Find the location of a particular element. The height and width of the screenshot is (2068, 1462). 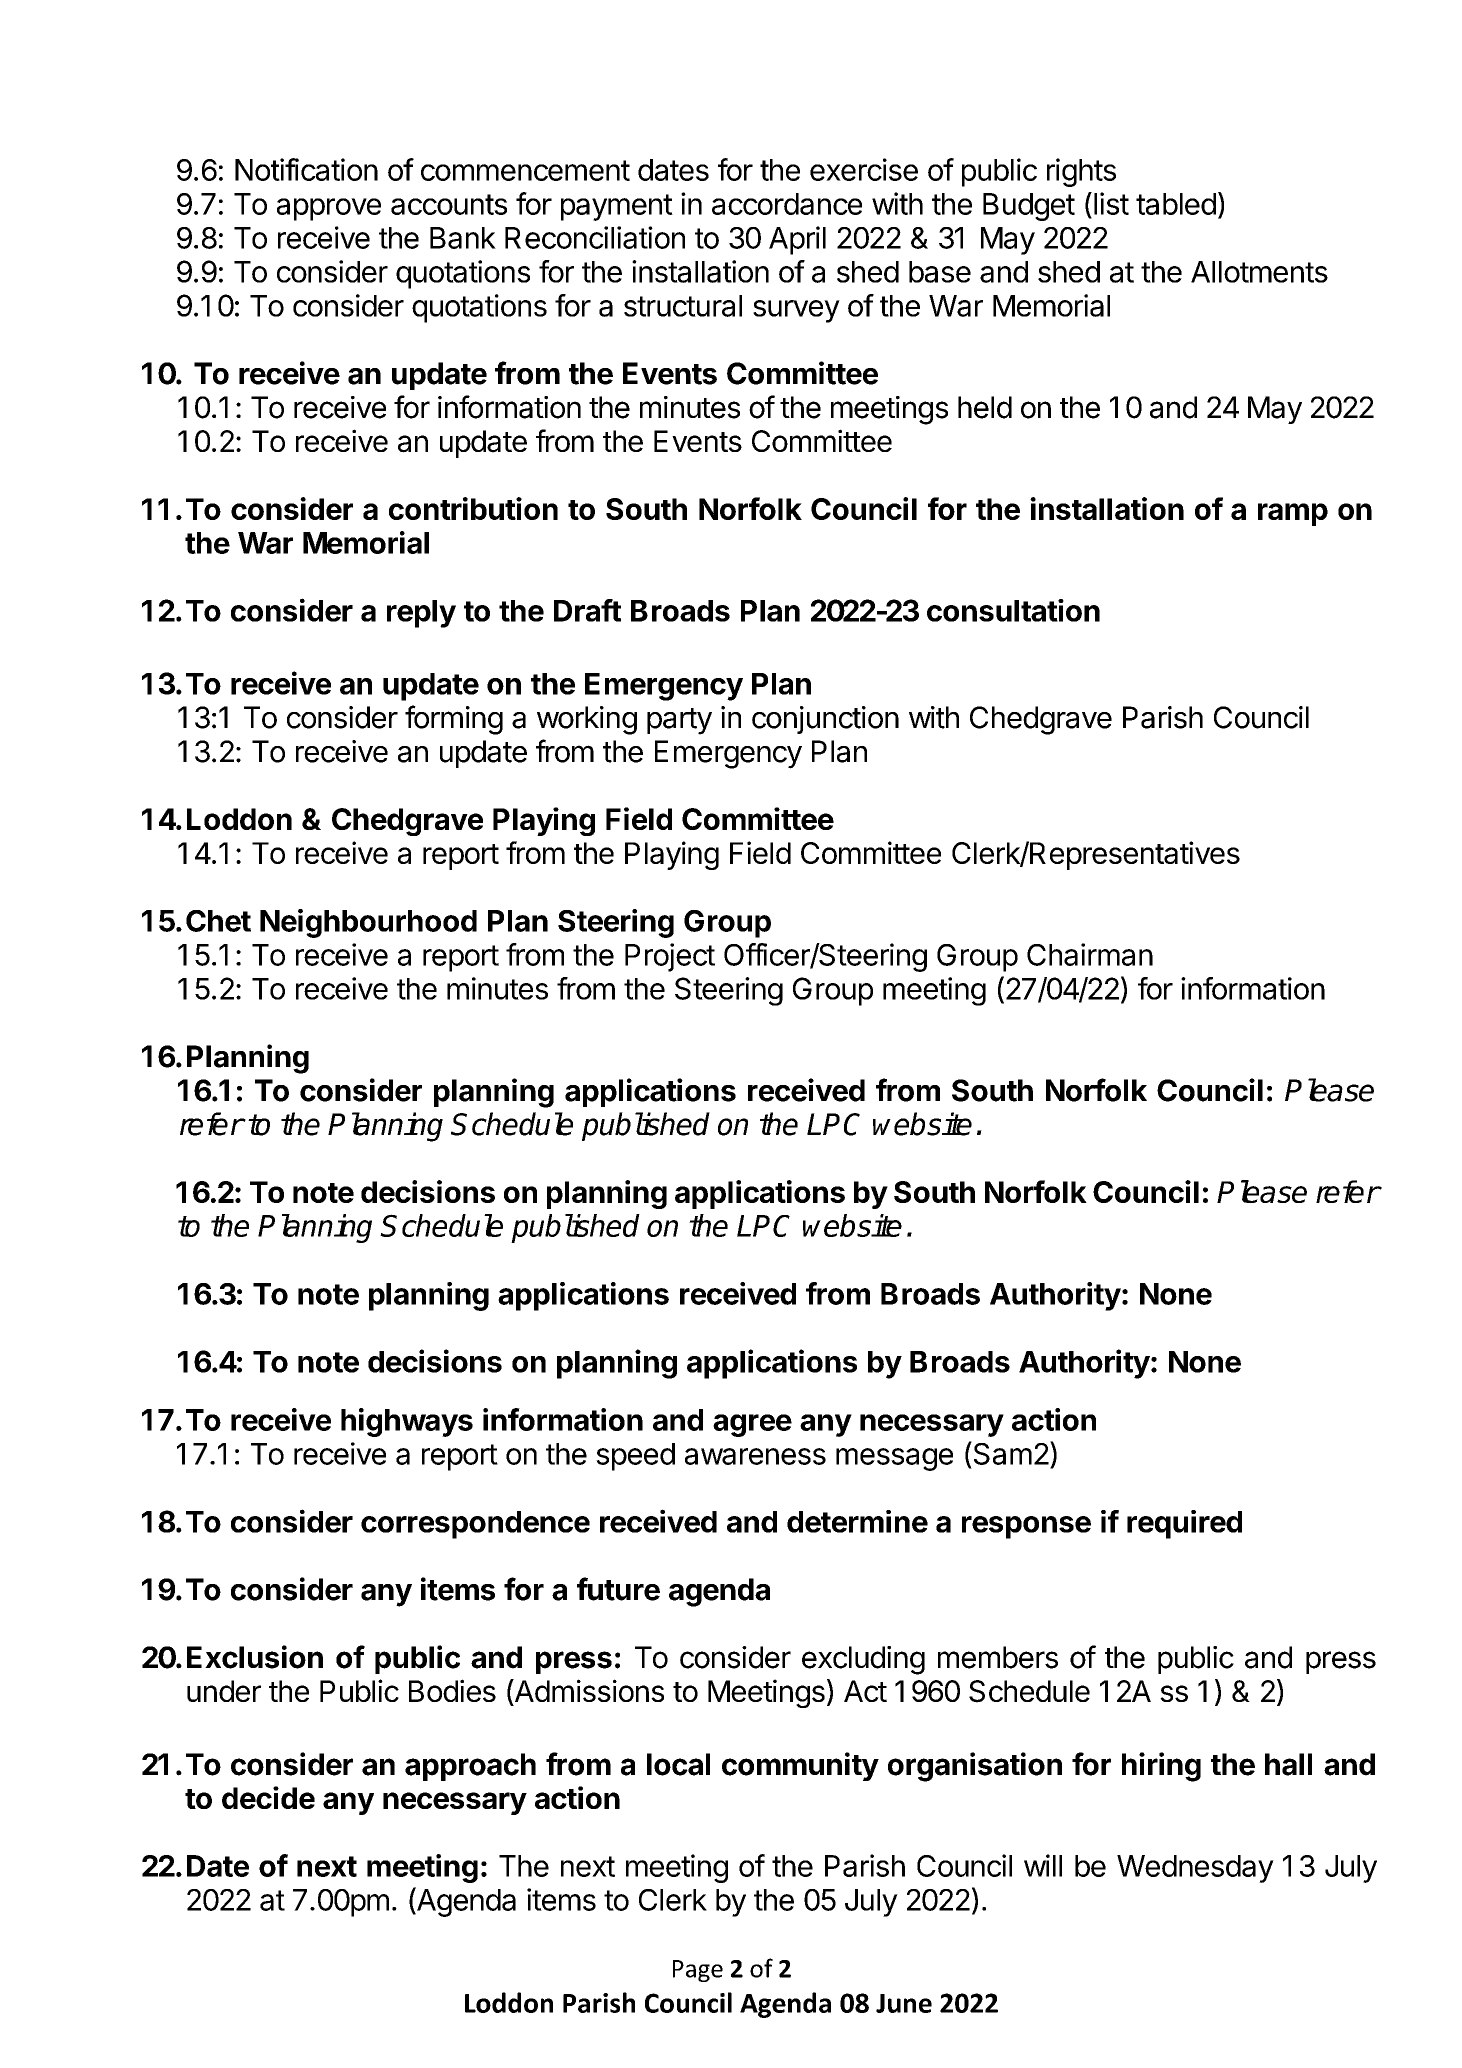

Project is located at coordinates (670, 957).
